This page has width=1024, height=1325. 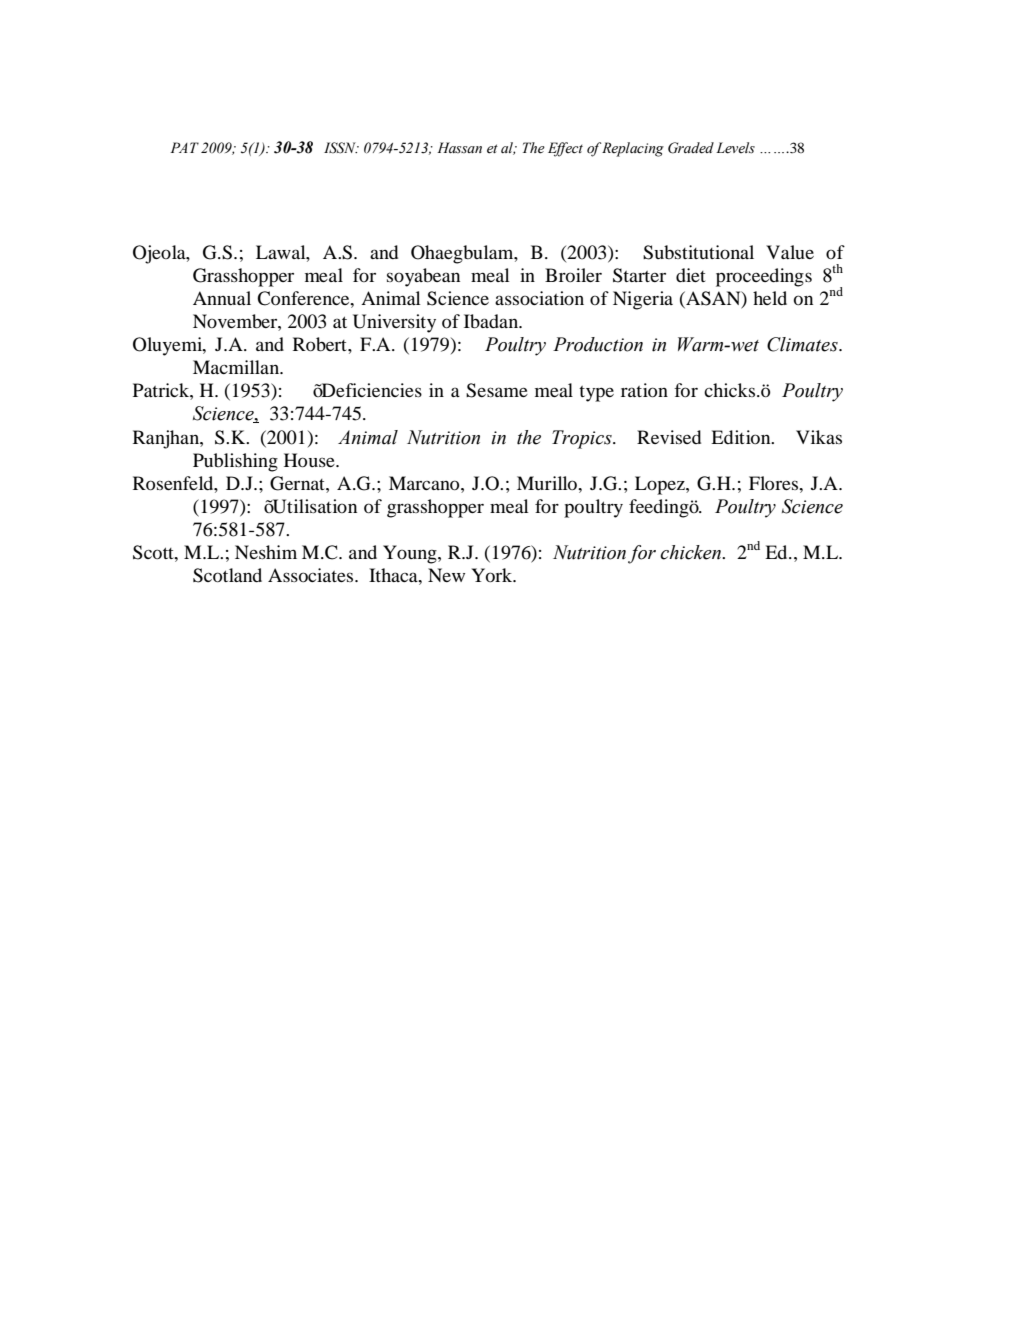 I want to click on York, so click(x=493, y=575).
